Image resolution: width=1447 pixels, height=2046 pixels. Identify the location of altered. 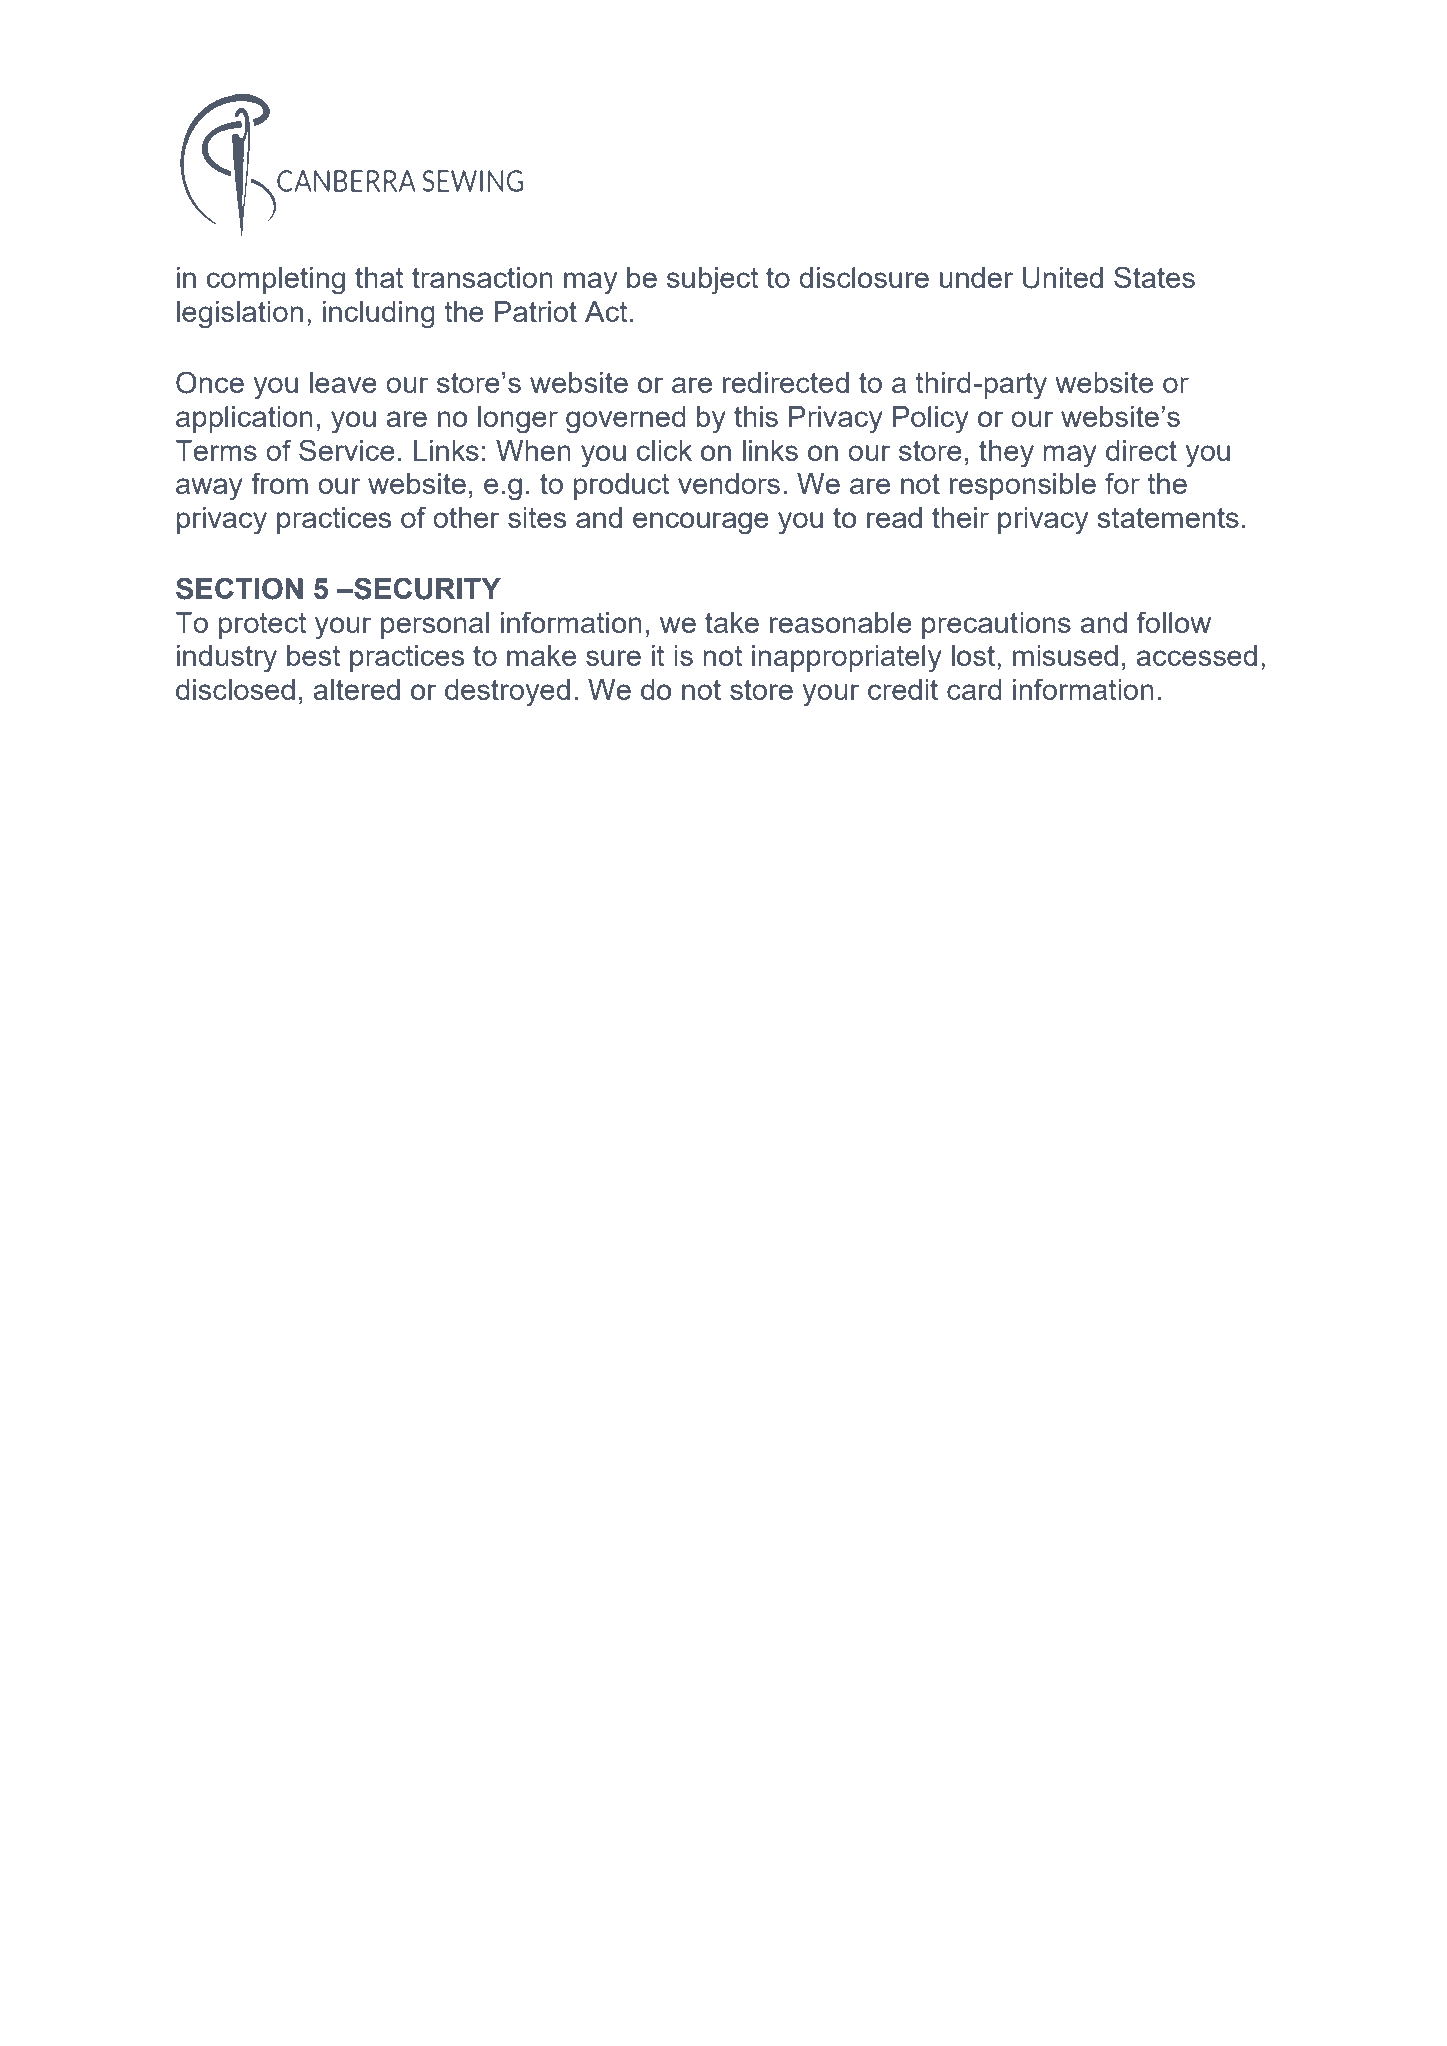
(356, 689).
